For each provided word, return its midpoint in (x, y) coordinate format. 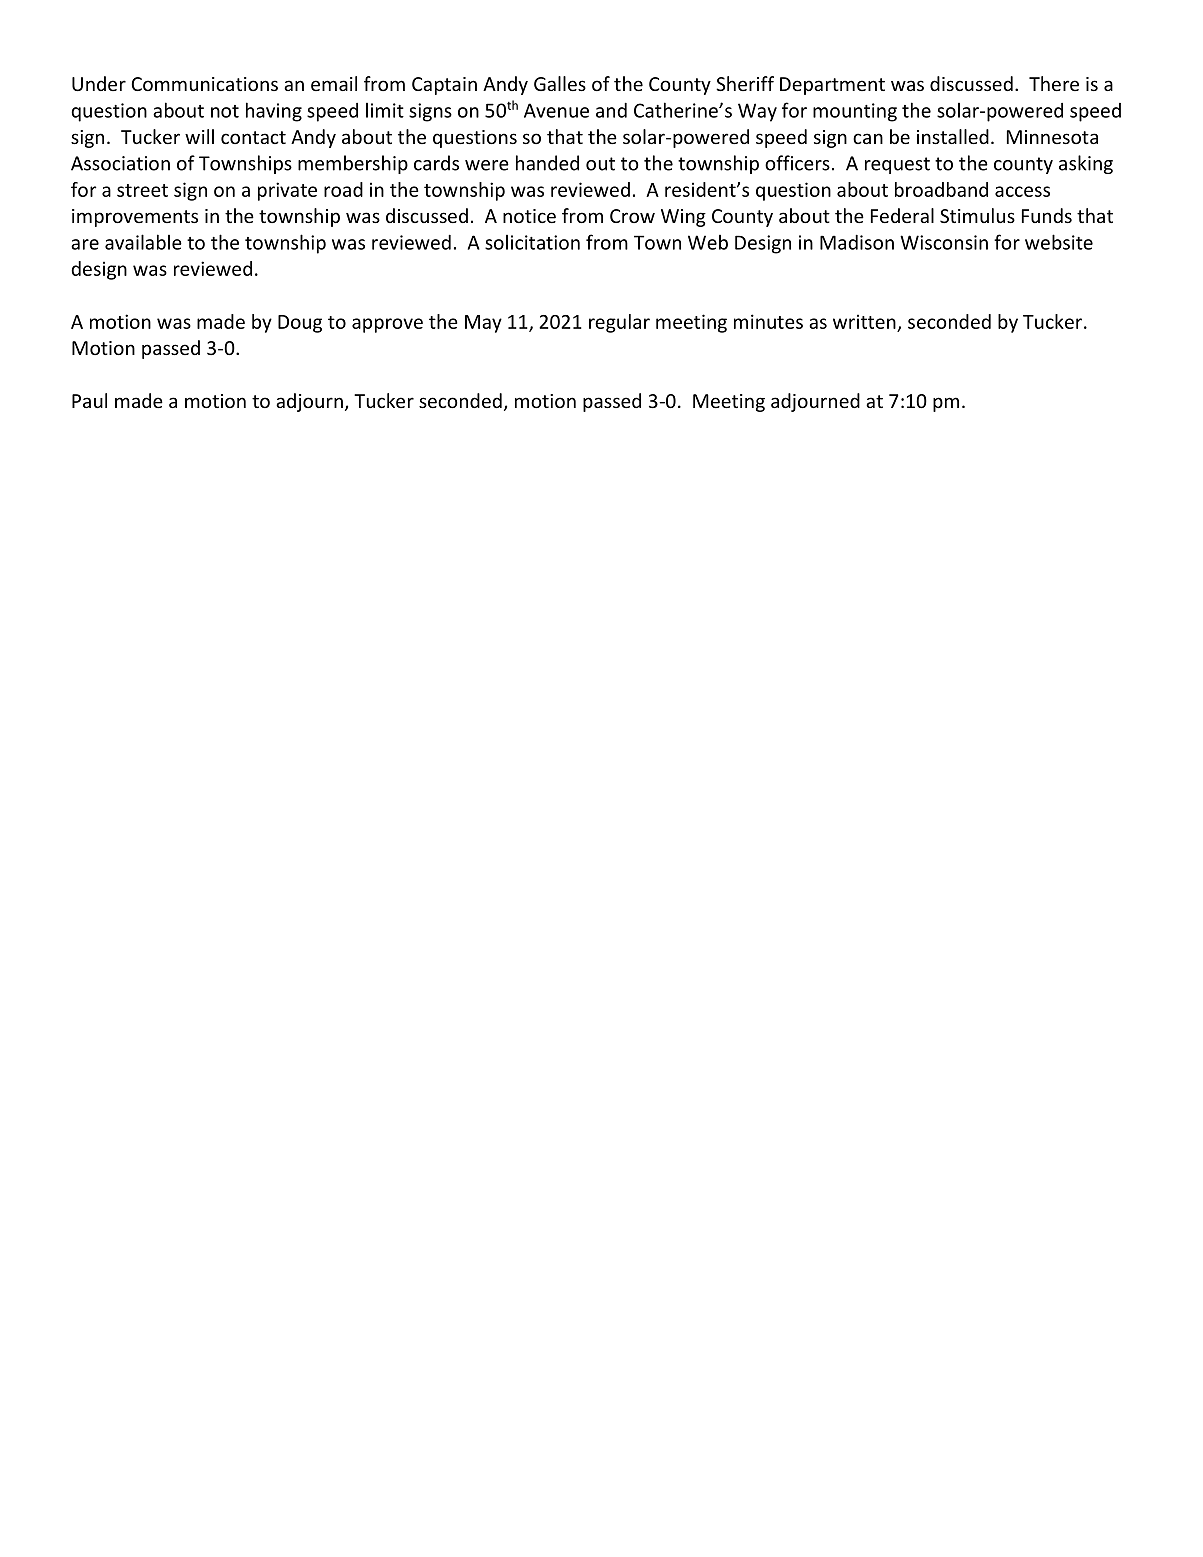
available (143, 242)
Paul (89, 400)
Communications (204, 84)
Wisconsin (944, 242)
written (864, 321)
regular (619, 323)
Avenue (556, 110)
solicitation (532, 242)
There (1054, 83)
